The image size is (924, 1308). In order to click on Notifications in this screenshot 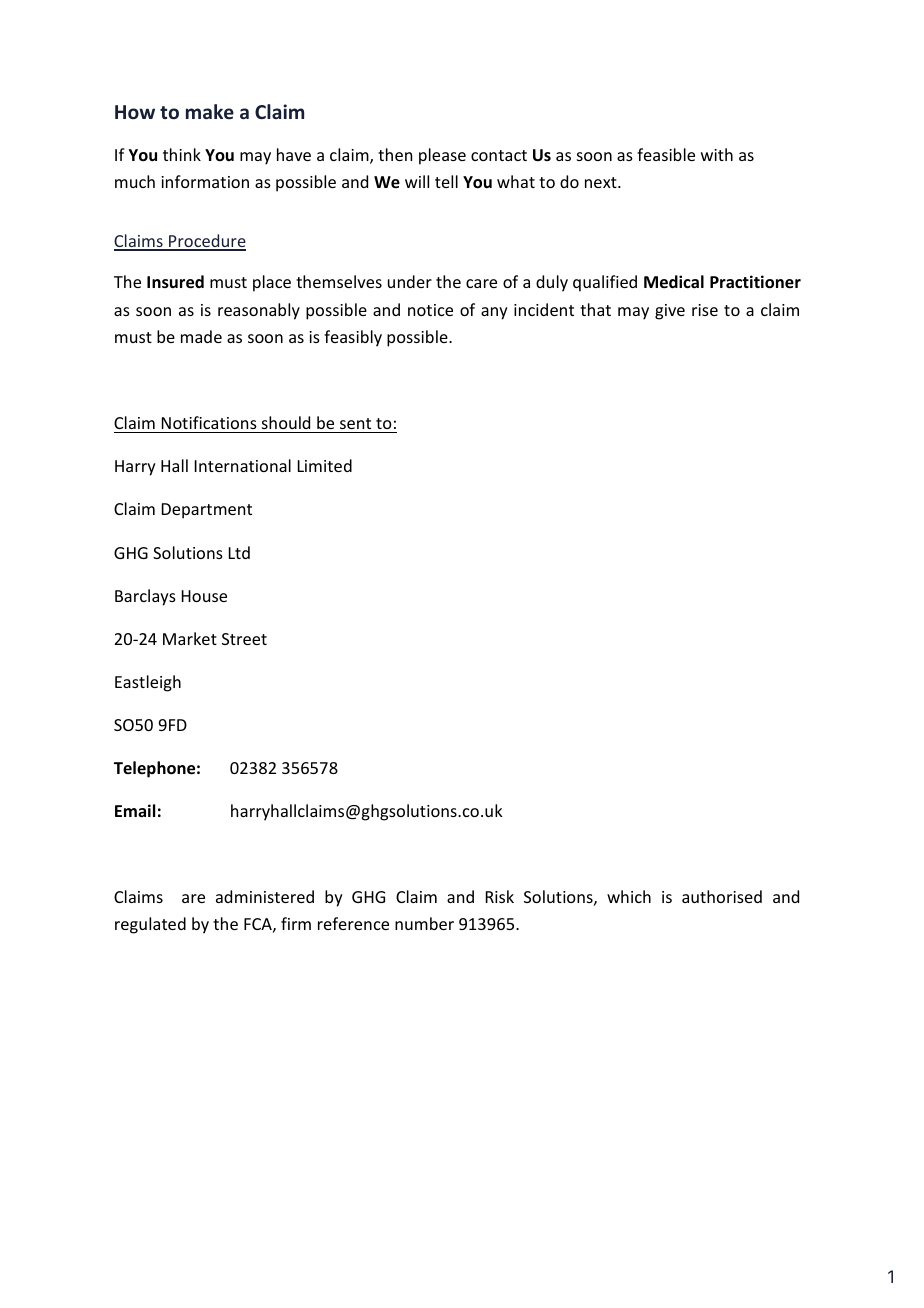, I will do `click(209, 422)`.
